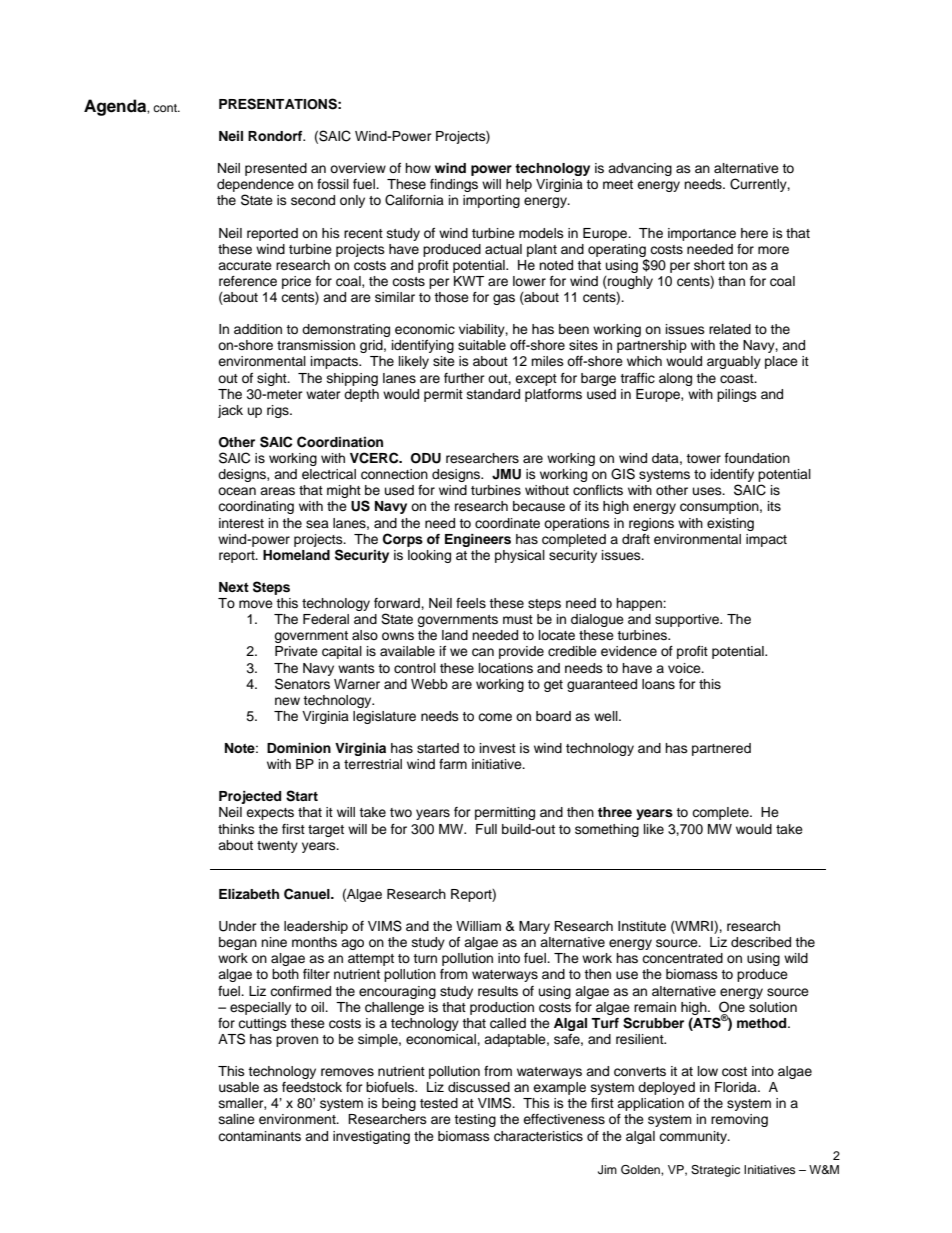 Image resolution: width=952 pixels, height=1233 pixels. I want to click on Mary, so click(534, 927).
